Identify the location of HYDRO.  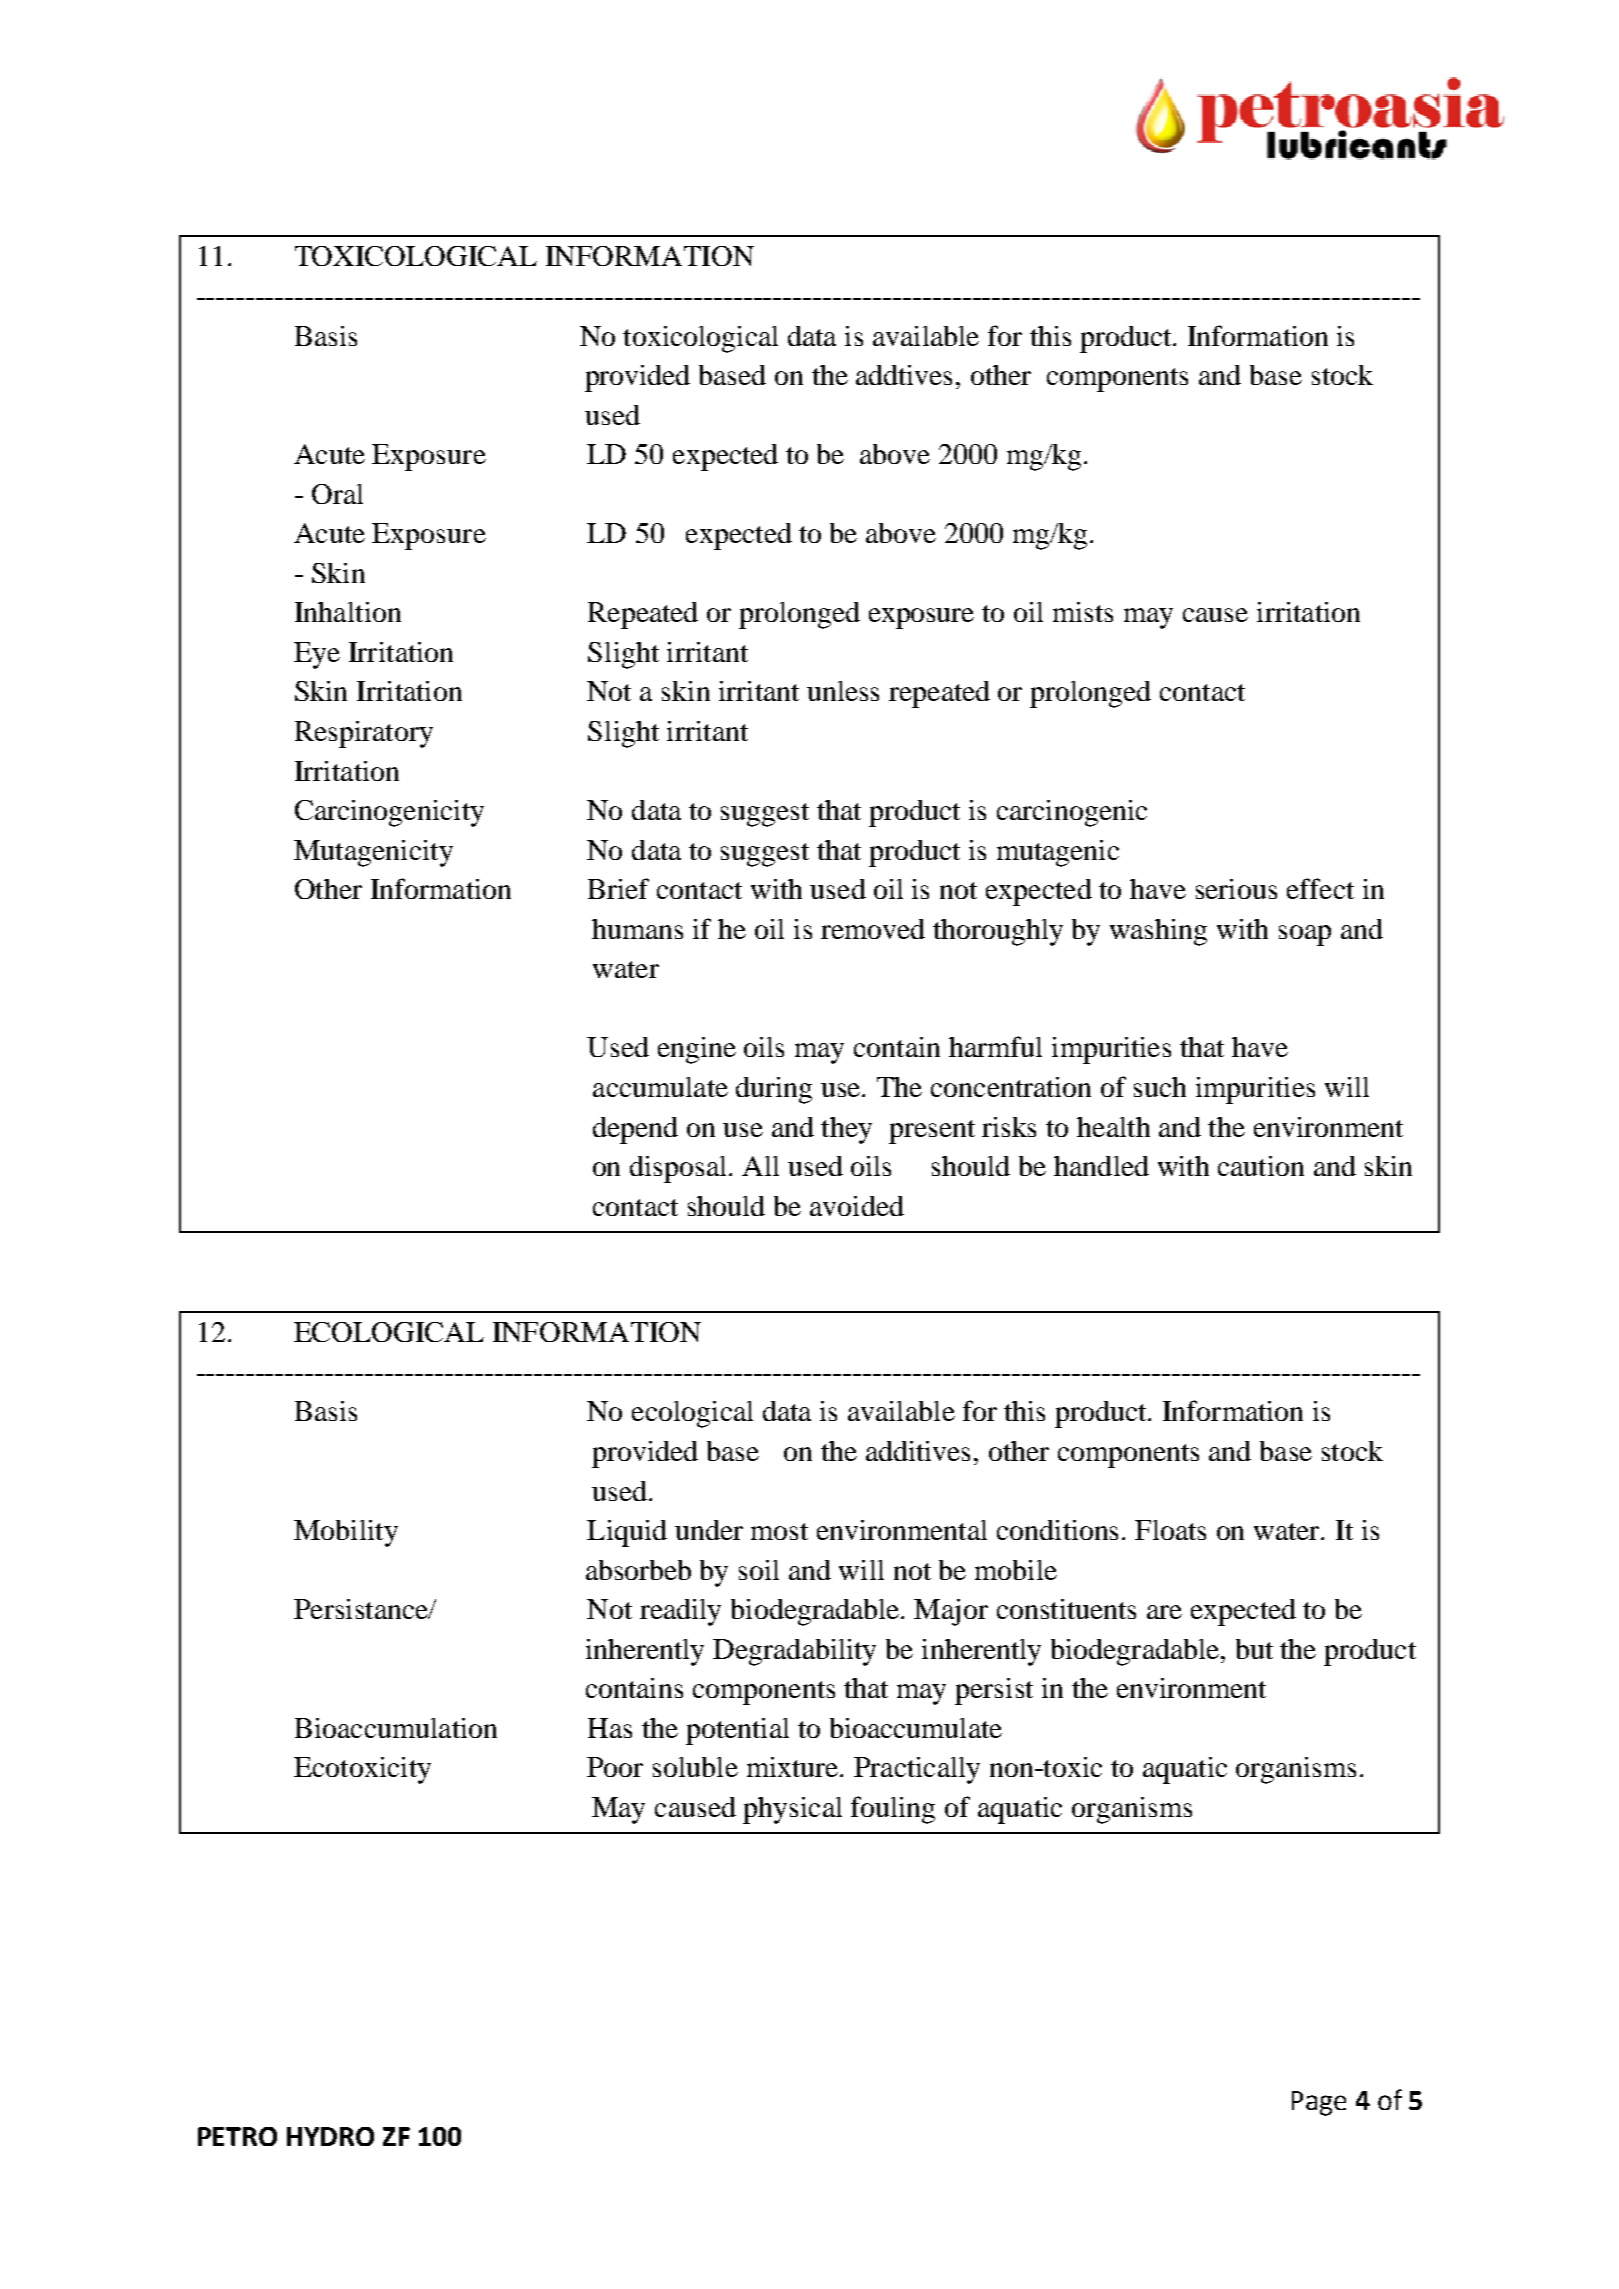
(330, 2136).
